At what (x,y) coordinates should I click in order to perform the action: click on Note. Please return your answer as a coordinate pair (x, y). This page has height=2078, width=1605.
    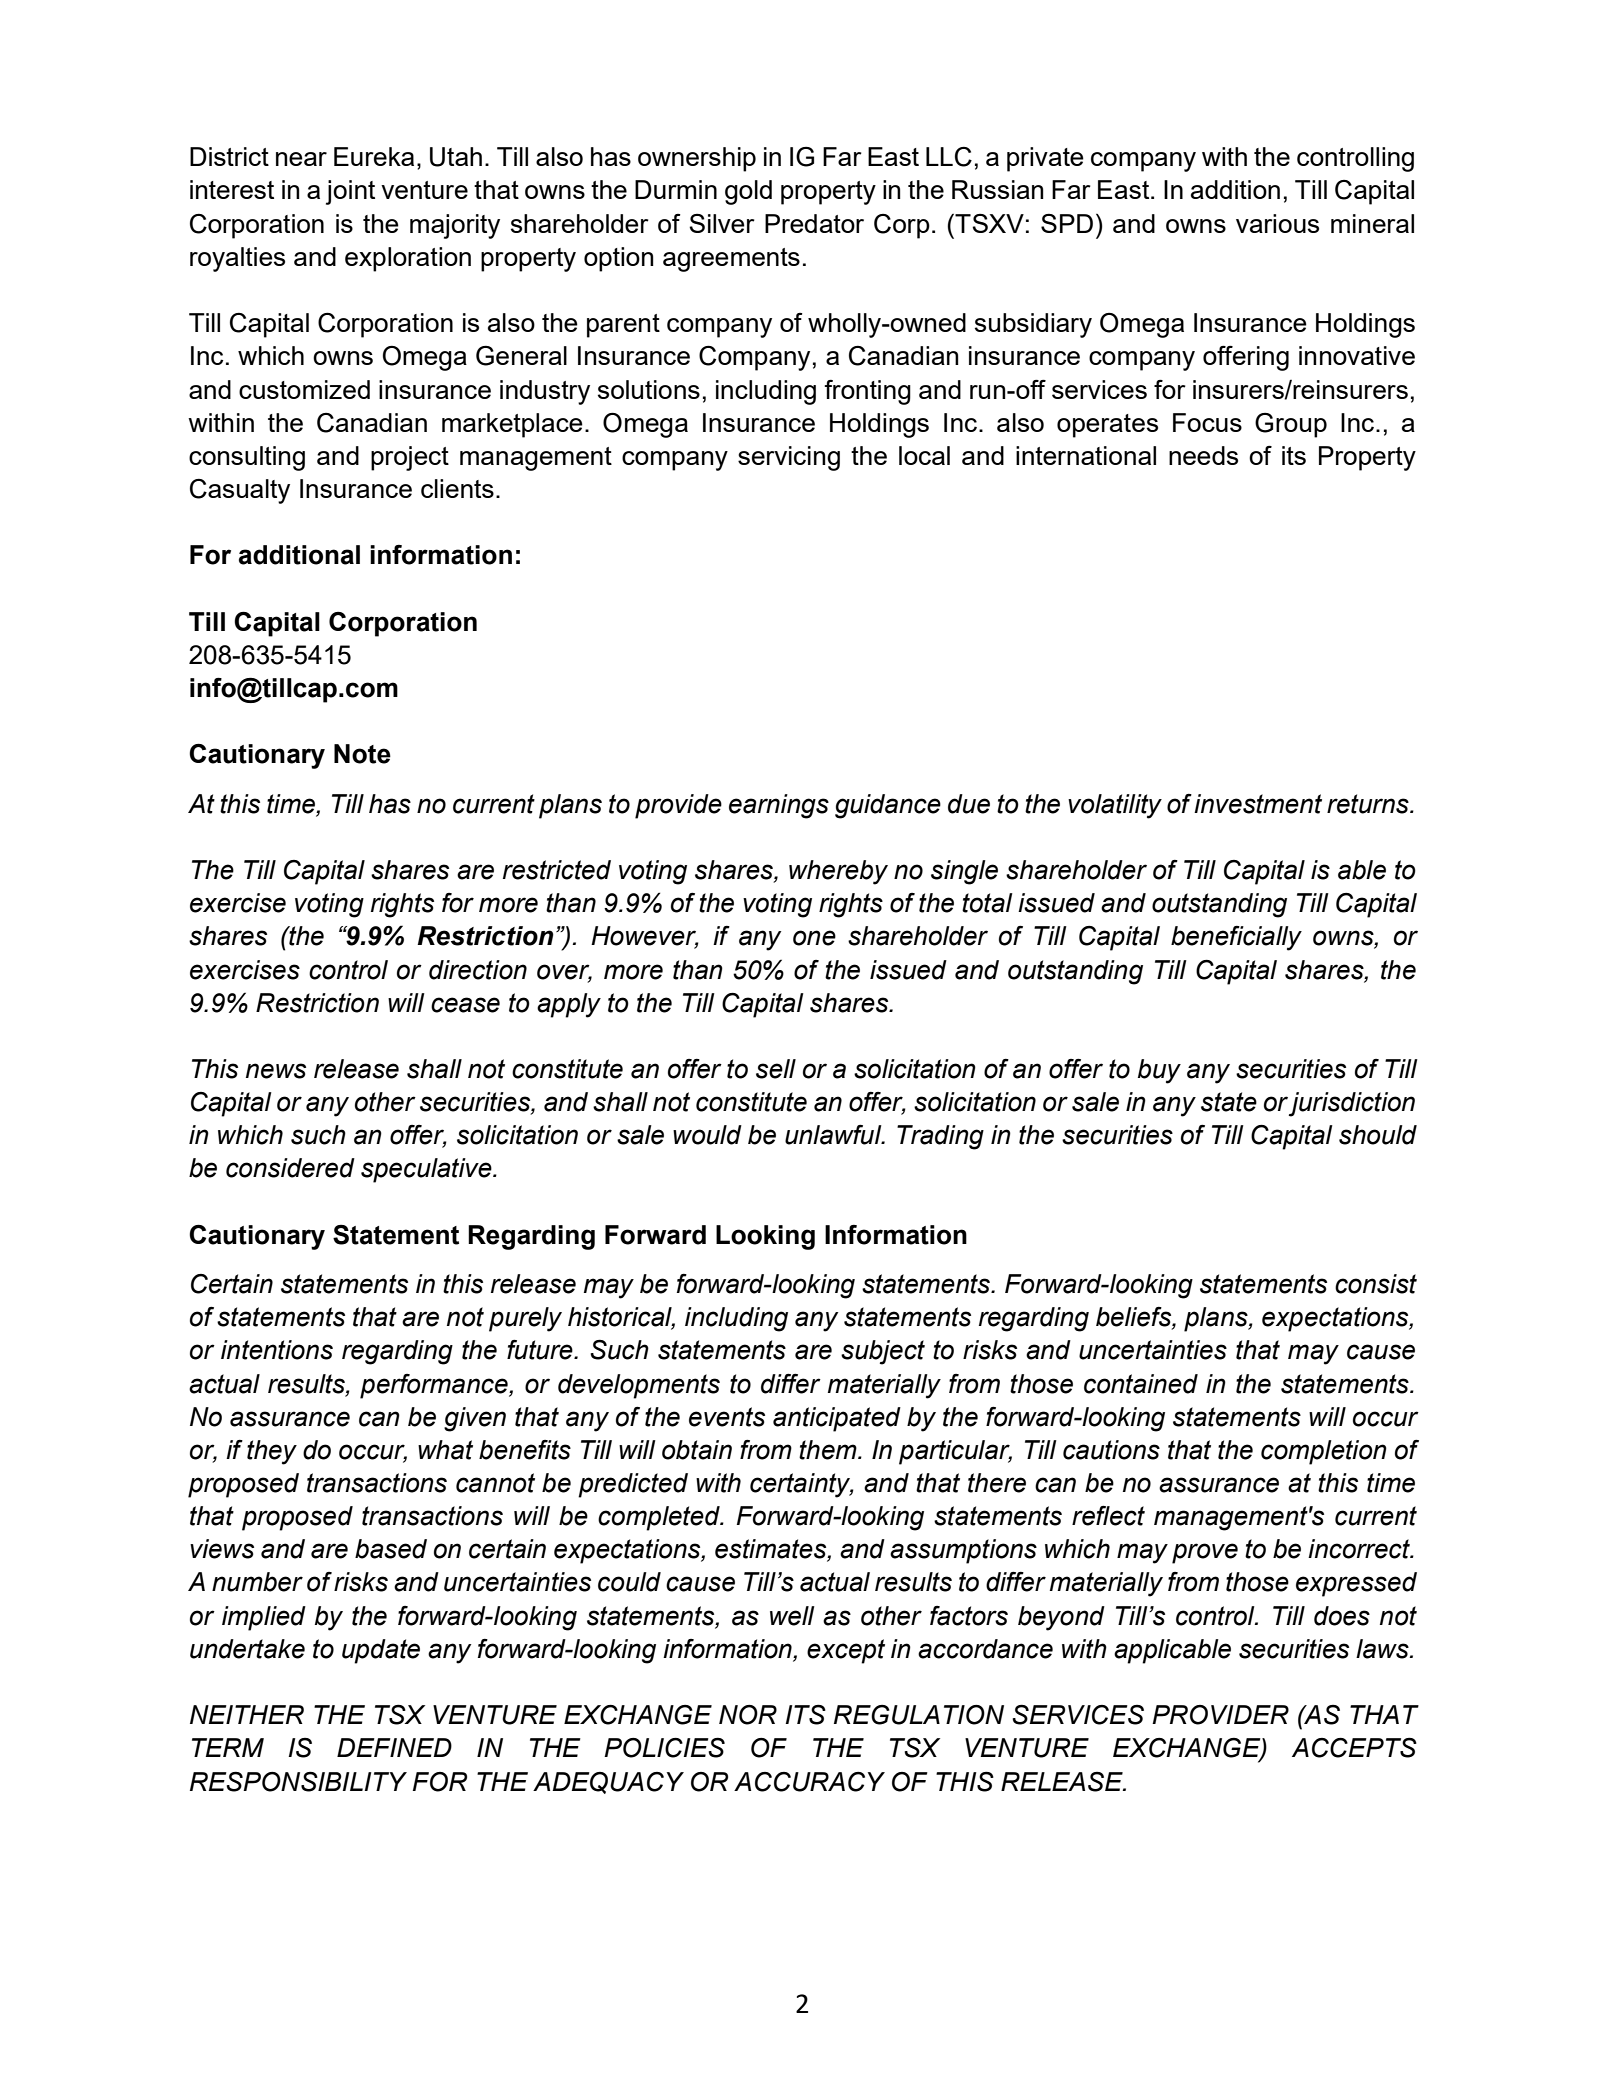
    Looking at the image, I should click on (362, 754).
